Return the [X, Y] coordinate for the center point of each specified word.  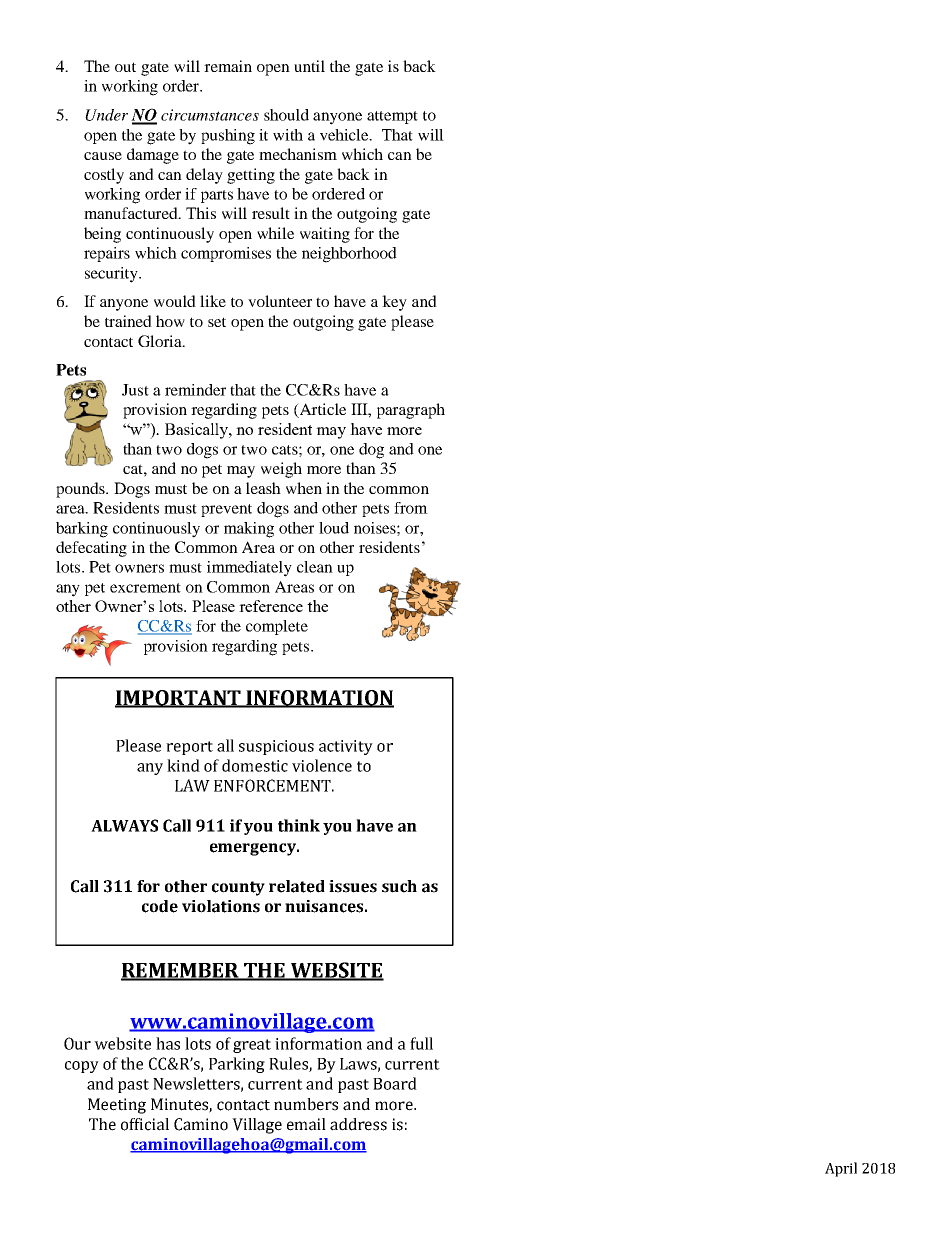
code [160, 906]
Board [395, 1083]
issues [353, 886]
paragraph [411, 411]
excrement [145, 588]
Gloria [161, 341]
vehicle [345, 135]
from [411, 508]
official [145, 1124]
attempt [392, 117]
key [394, 303]
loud [334, 528]
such [399, 886]
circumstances [210, 115]
